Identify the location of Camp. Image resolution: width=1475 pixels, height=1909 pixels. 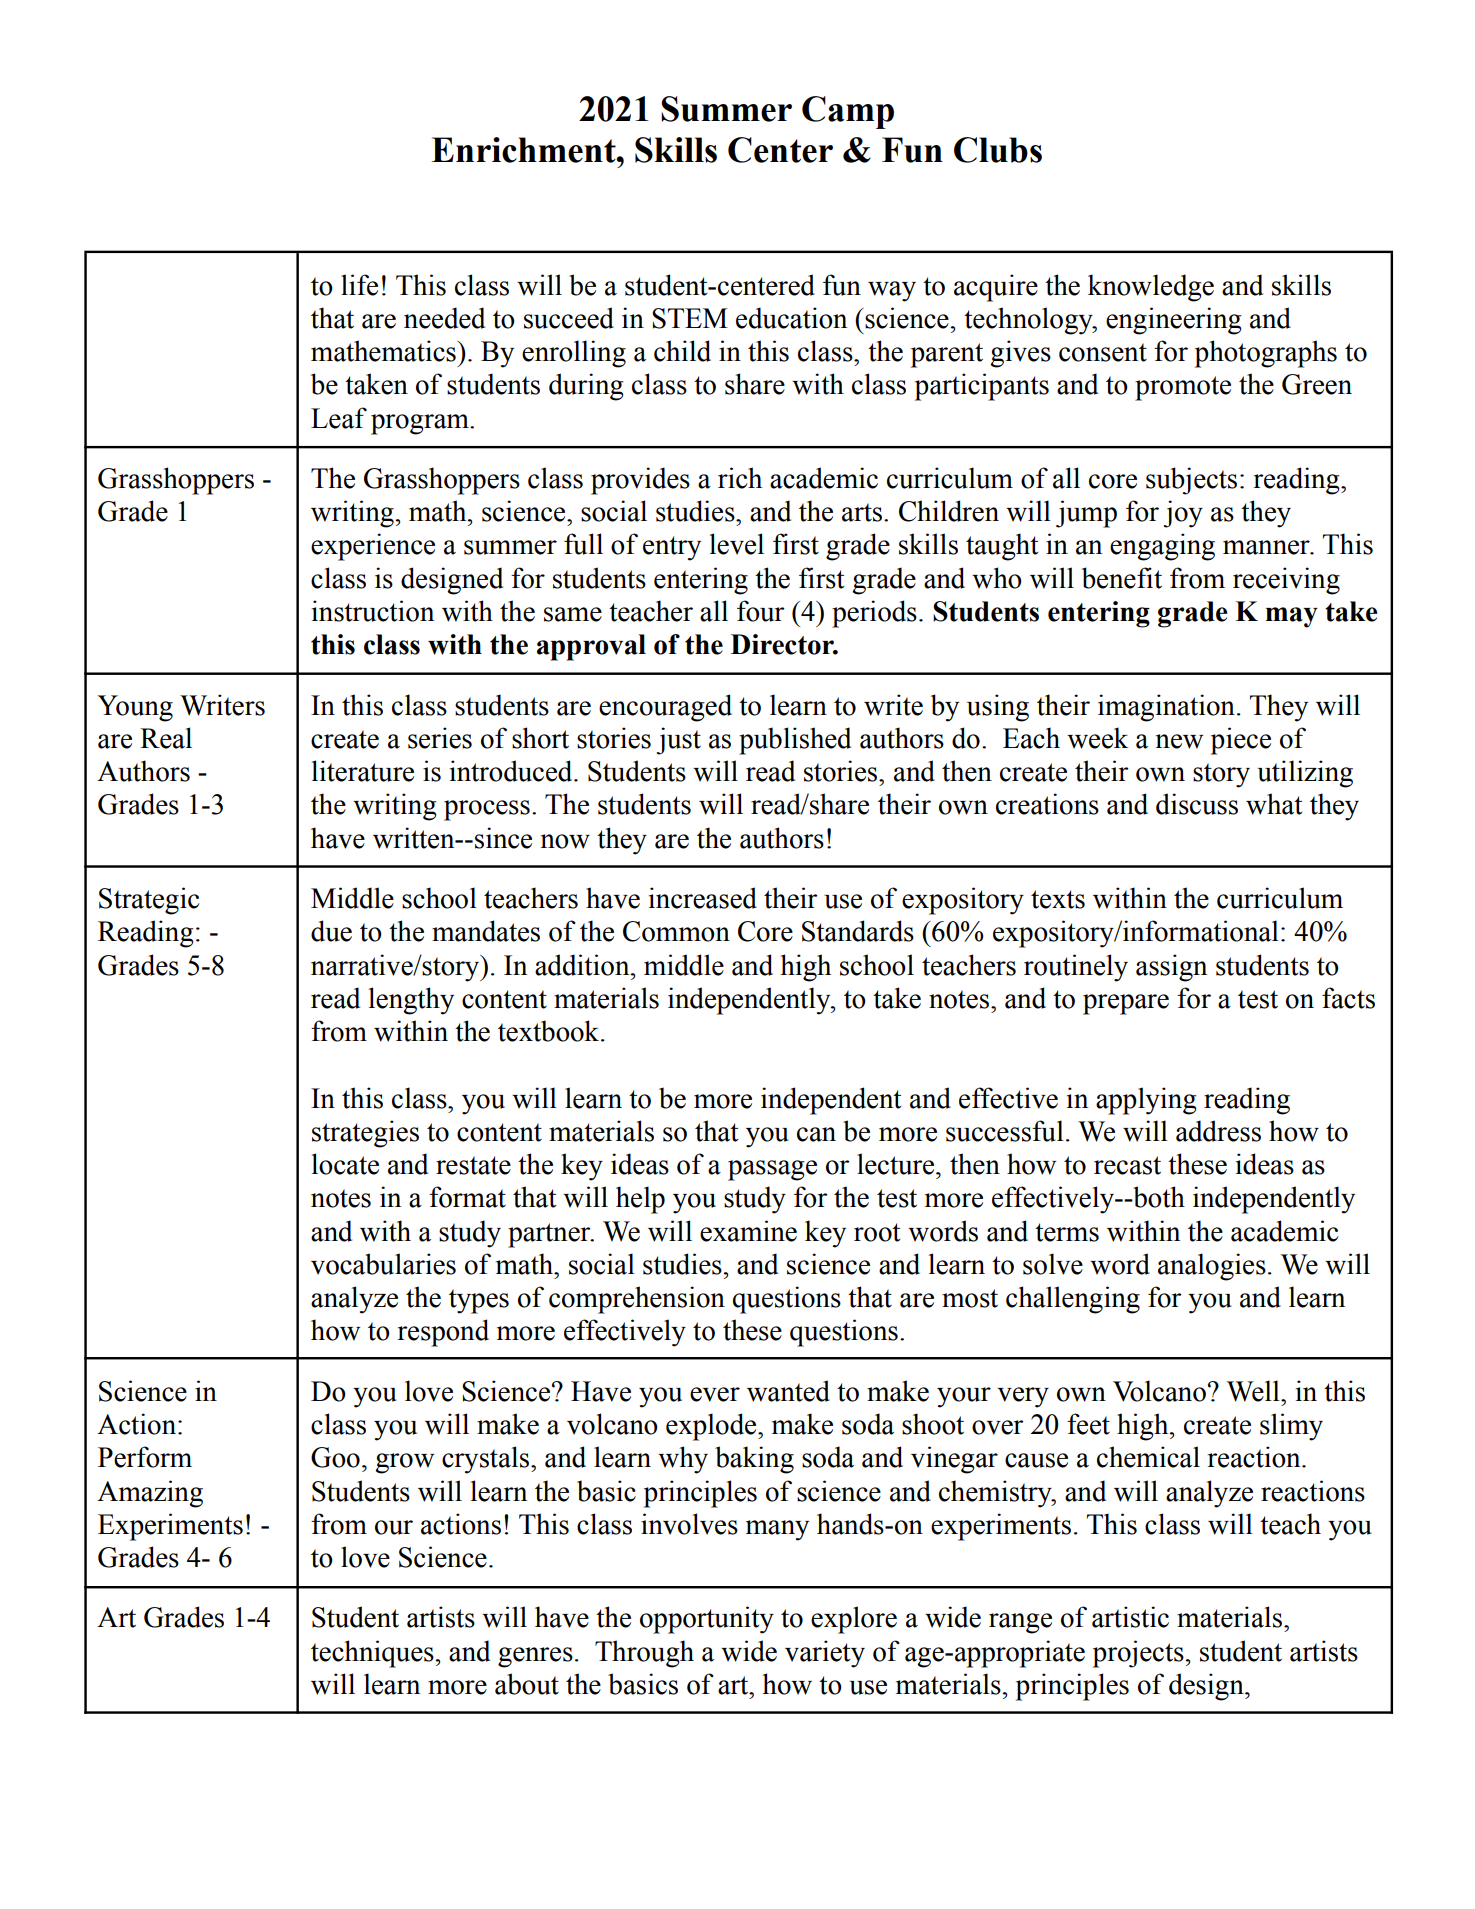
(848, 112).
